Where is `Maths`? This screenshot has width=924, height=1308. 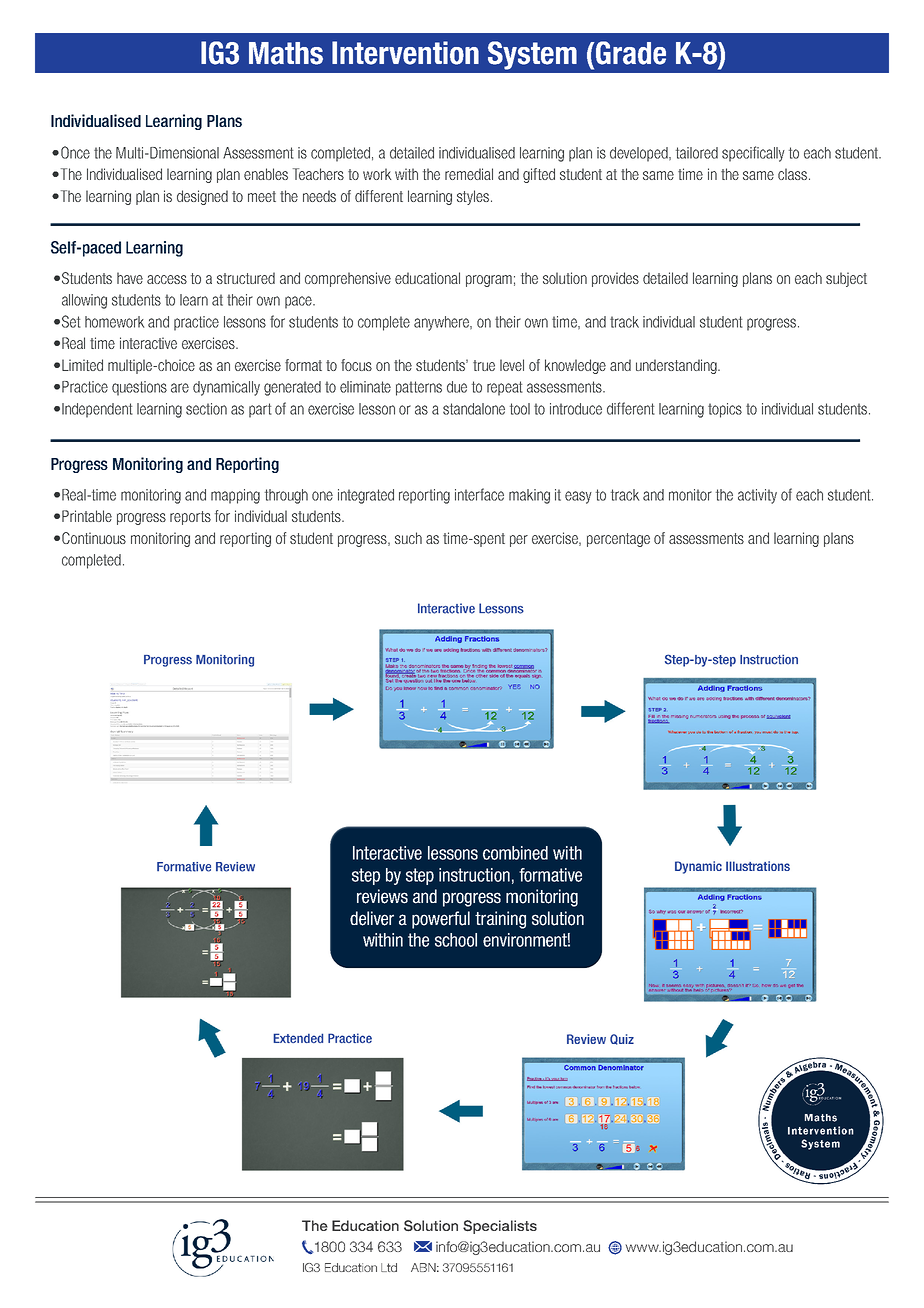
Maths is located at coordinates (286, 53).
